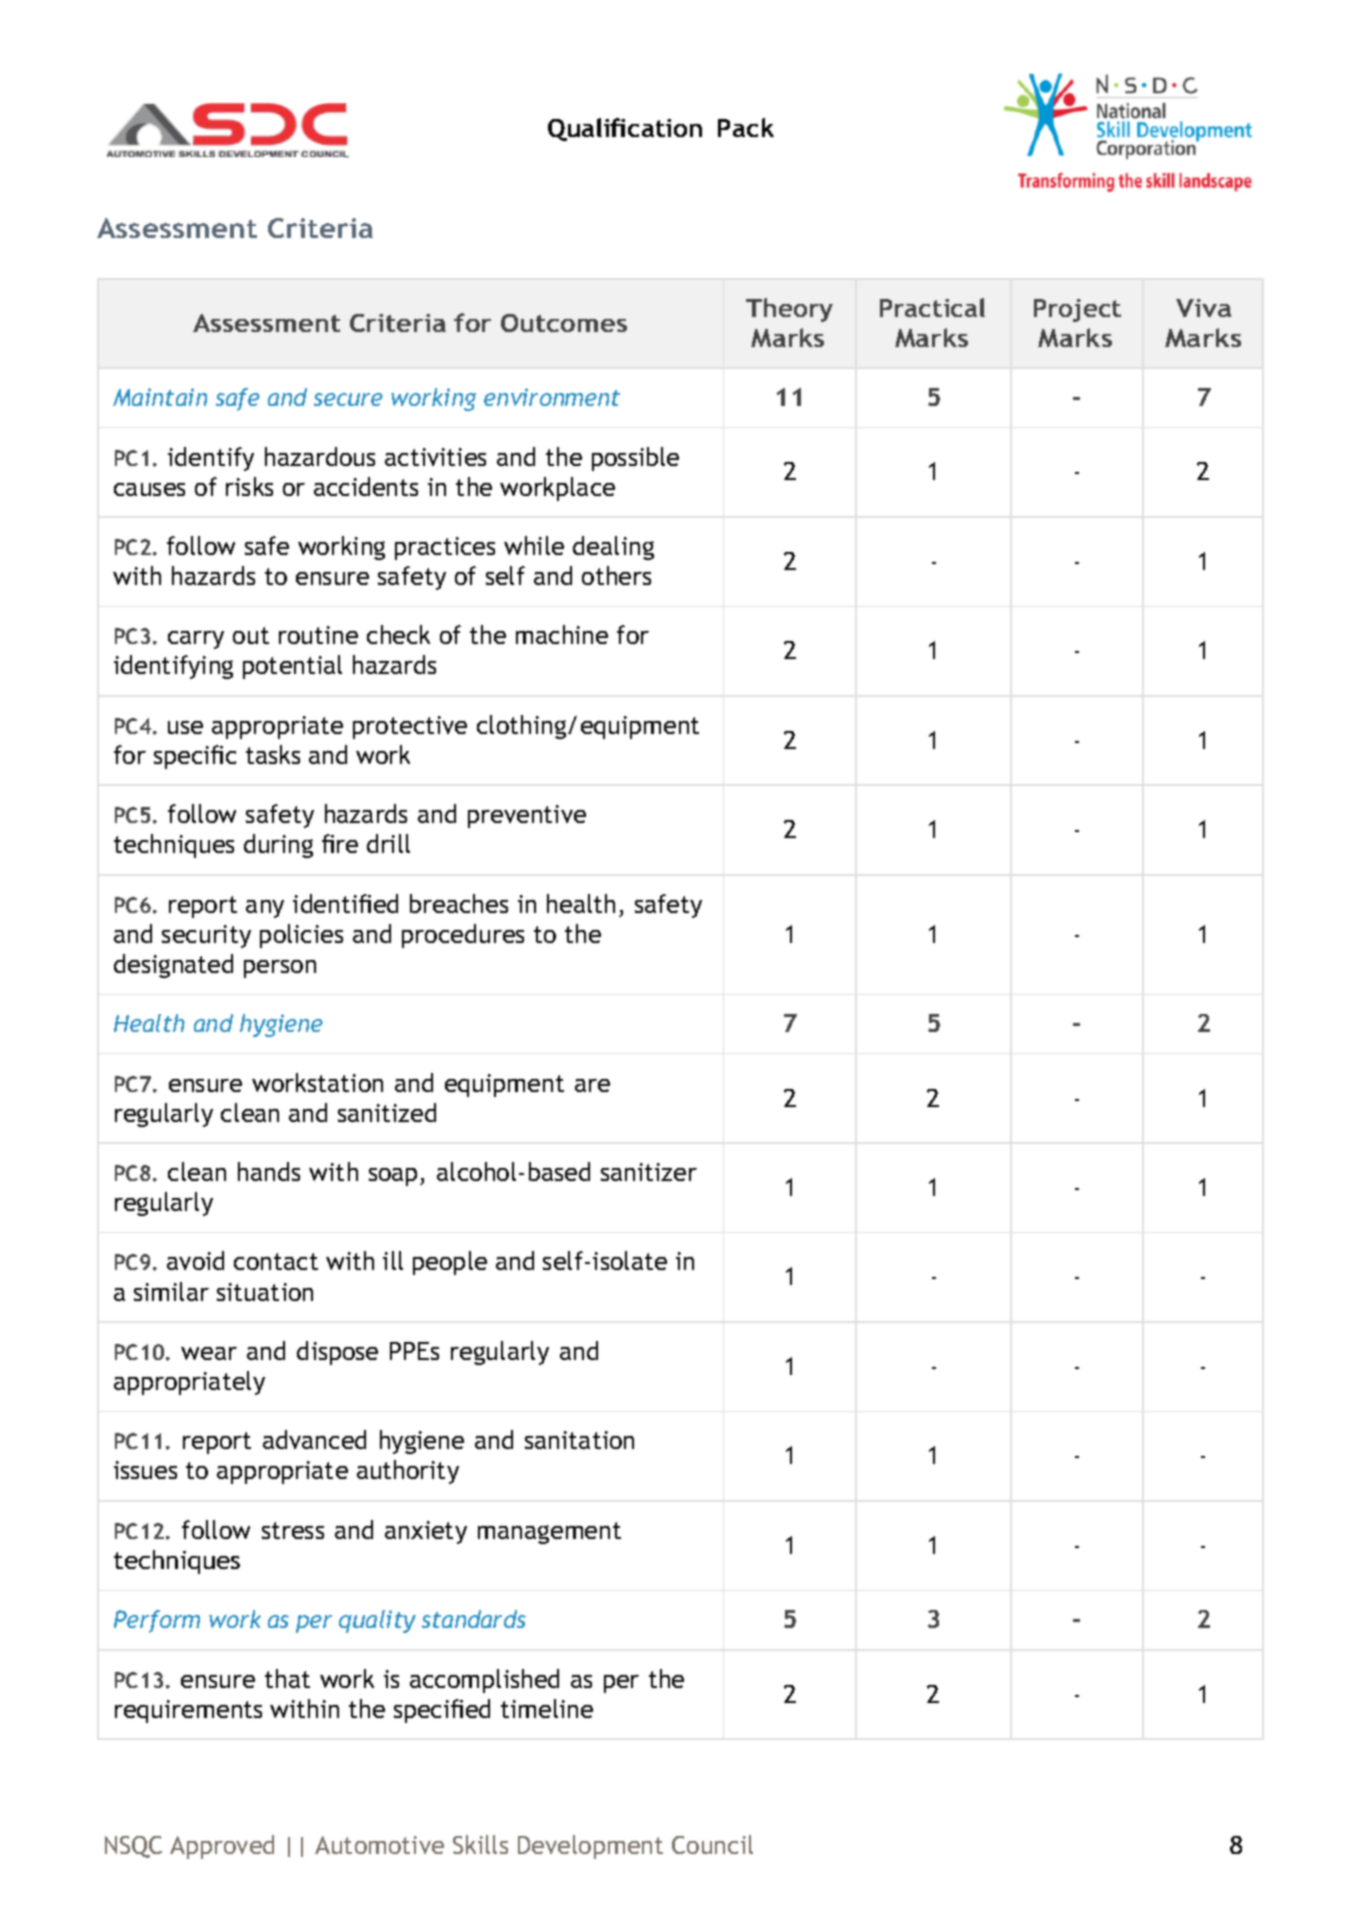 The width and height of the screenshot is (1362, 1925). What do you see at coordinates (712, 1844) in the screenshot?
I see `Council` at bounding box center [712, 1844].
